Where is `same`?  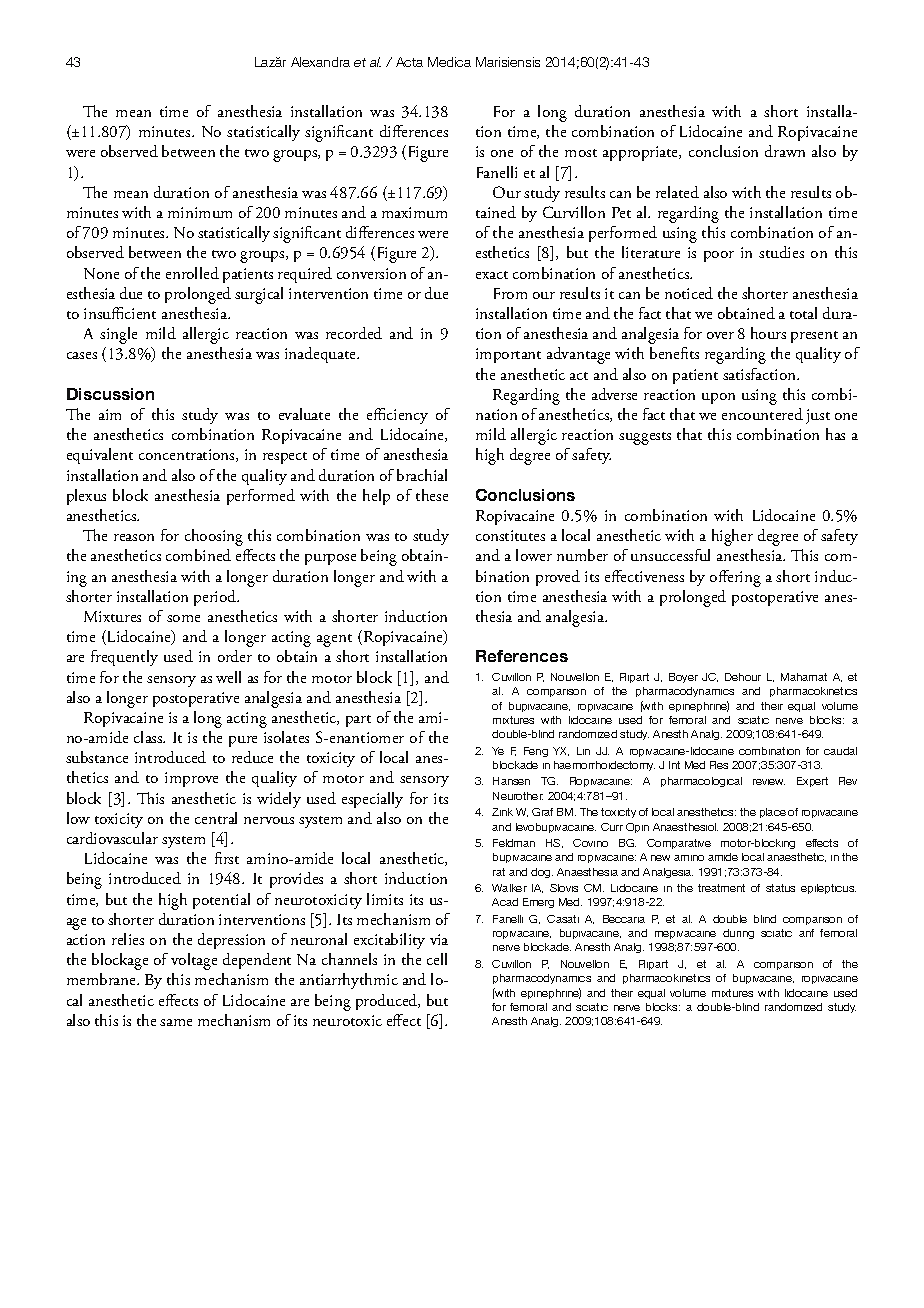 same is located at coordinates (176, 1022).
